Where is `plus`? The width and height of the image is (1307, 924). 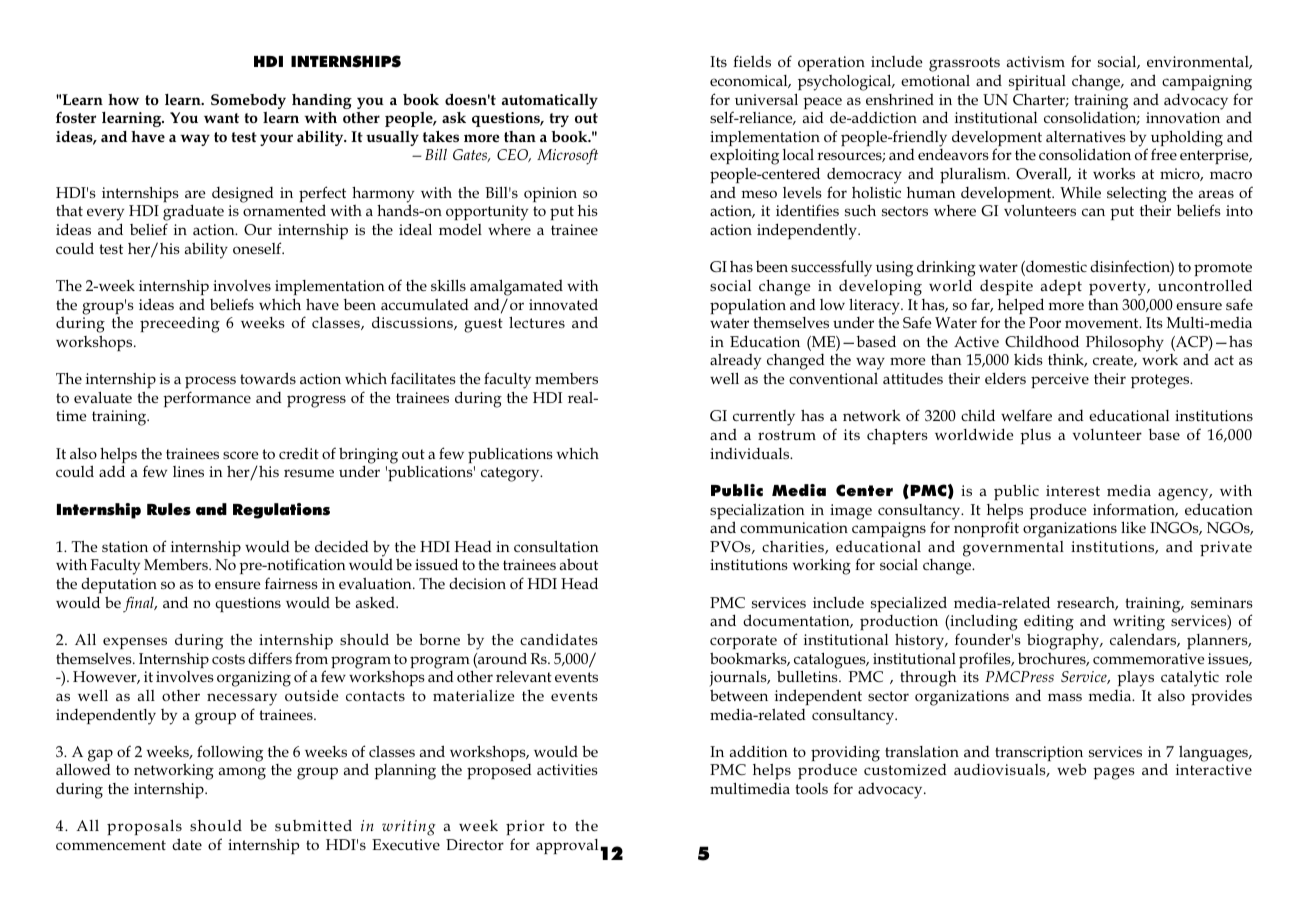 plus is located at coordinates (1035, 436).
